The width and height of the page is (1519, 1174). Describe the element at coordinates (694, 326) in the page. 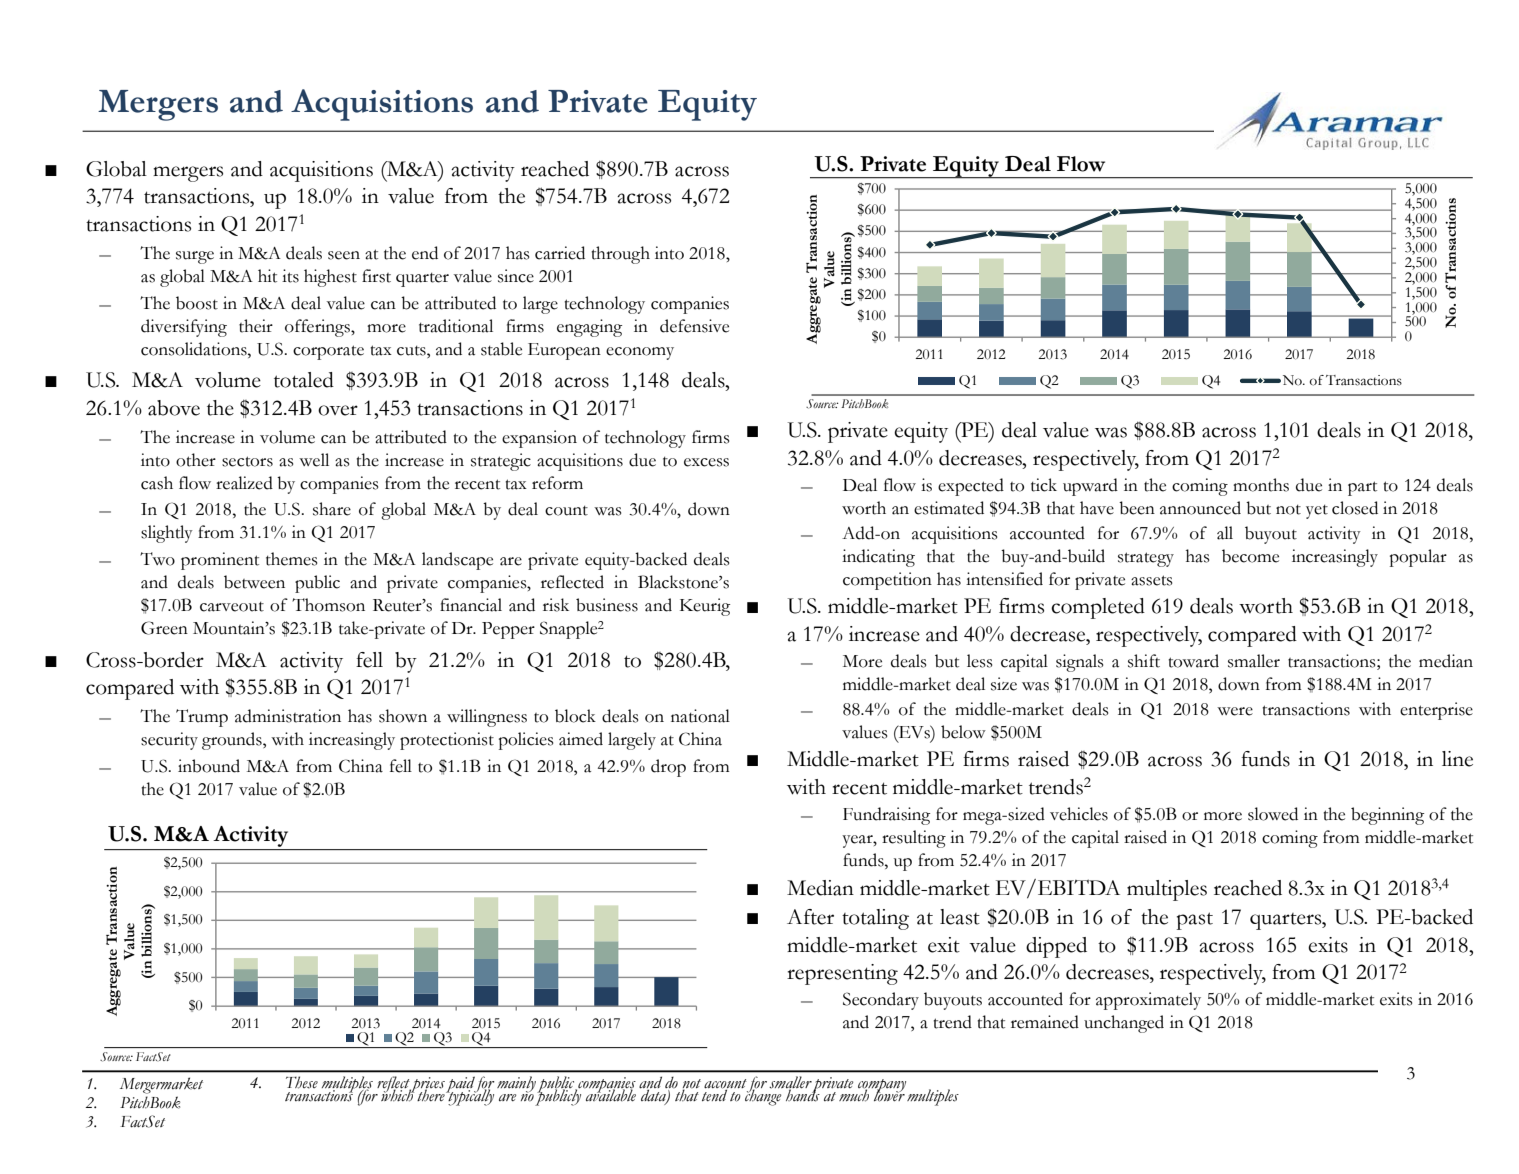

I see `defensive` at that location.
